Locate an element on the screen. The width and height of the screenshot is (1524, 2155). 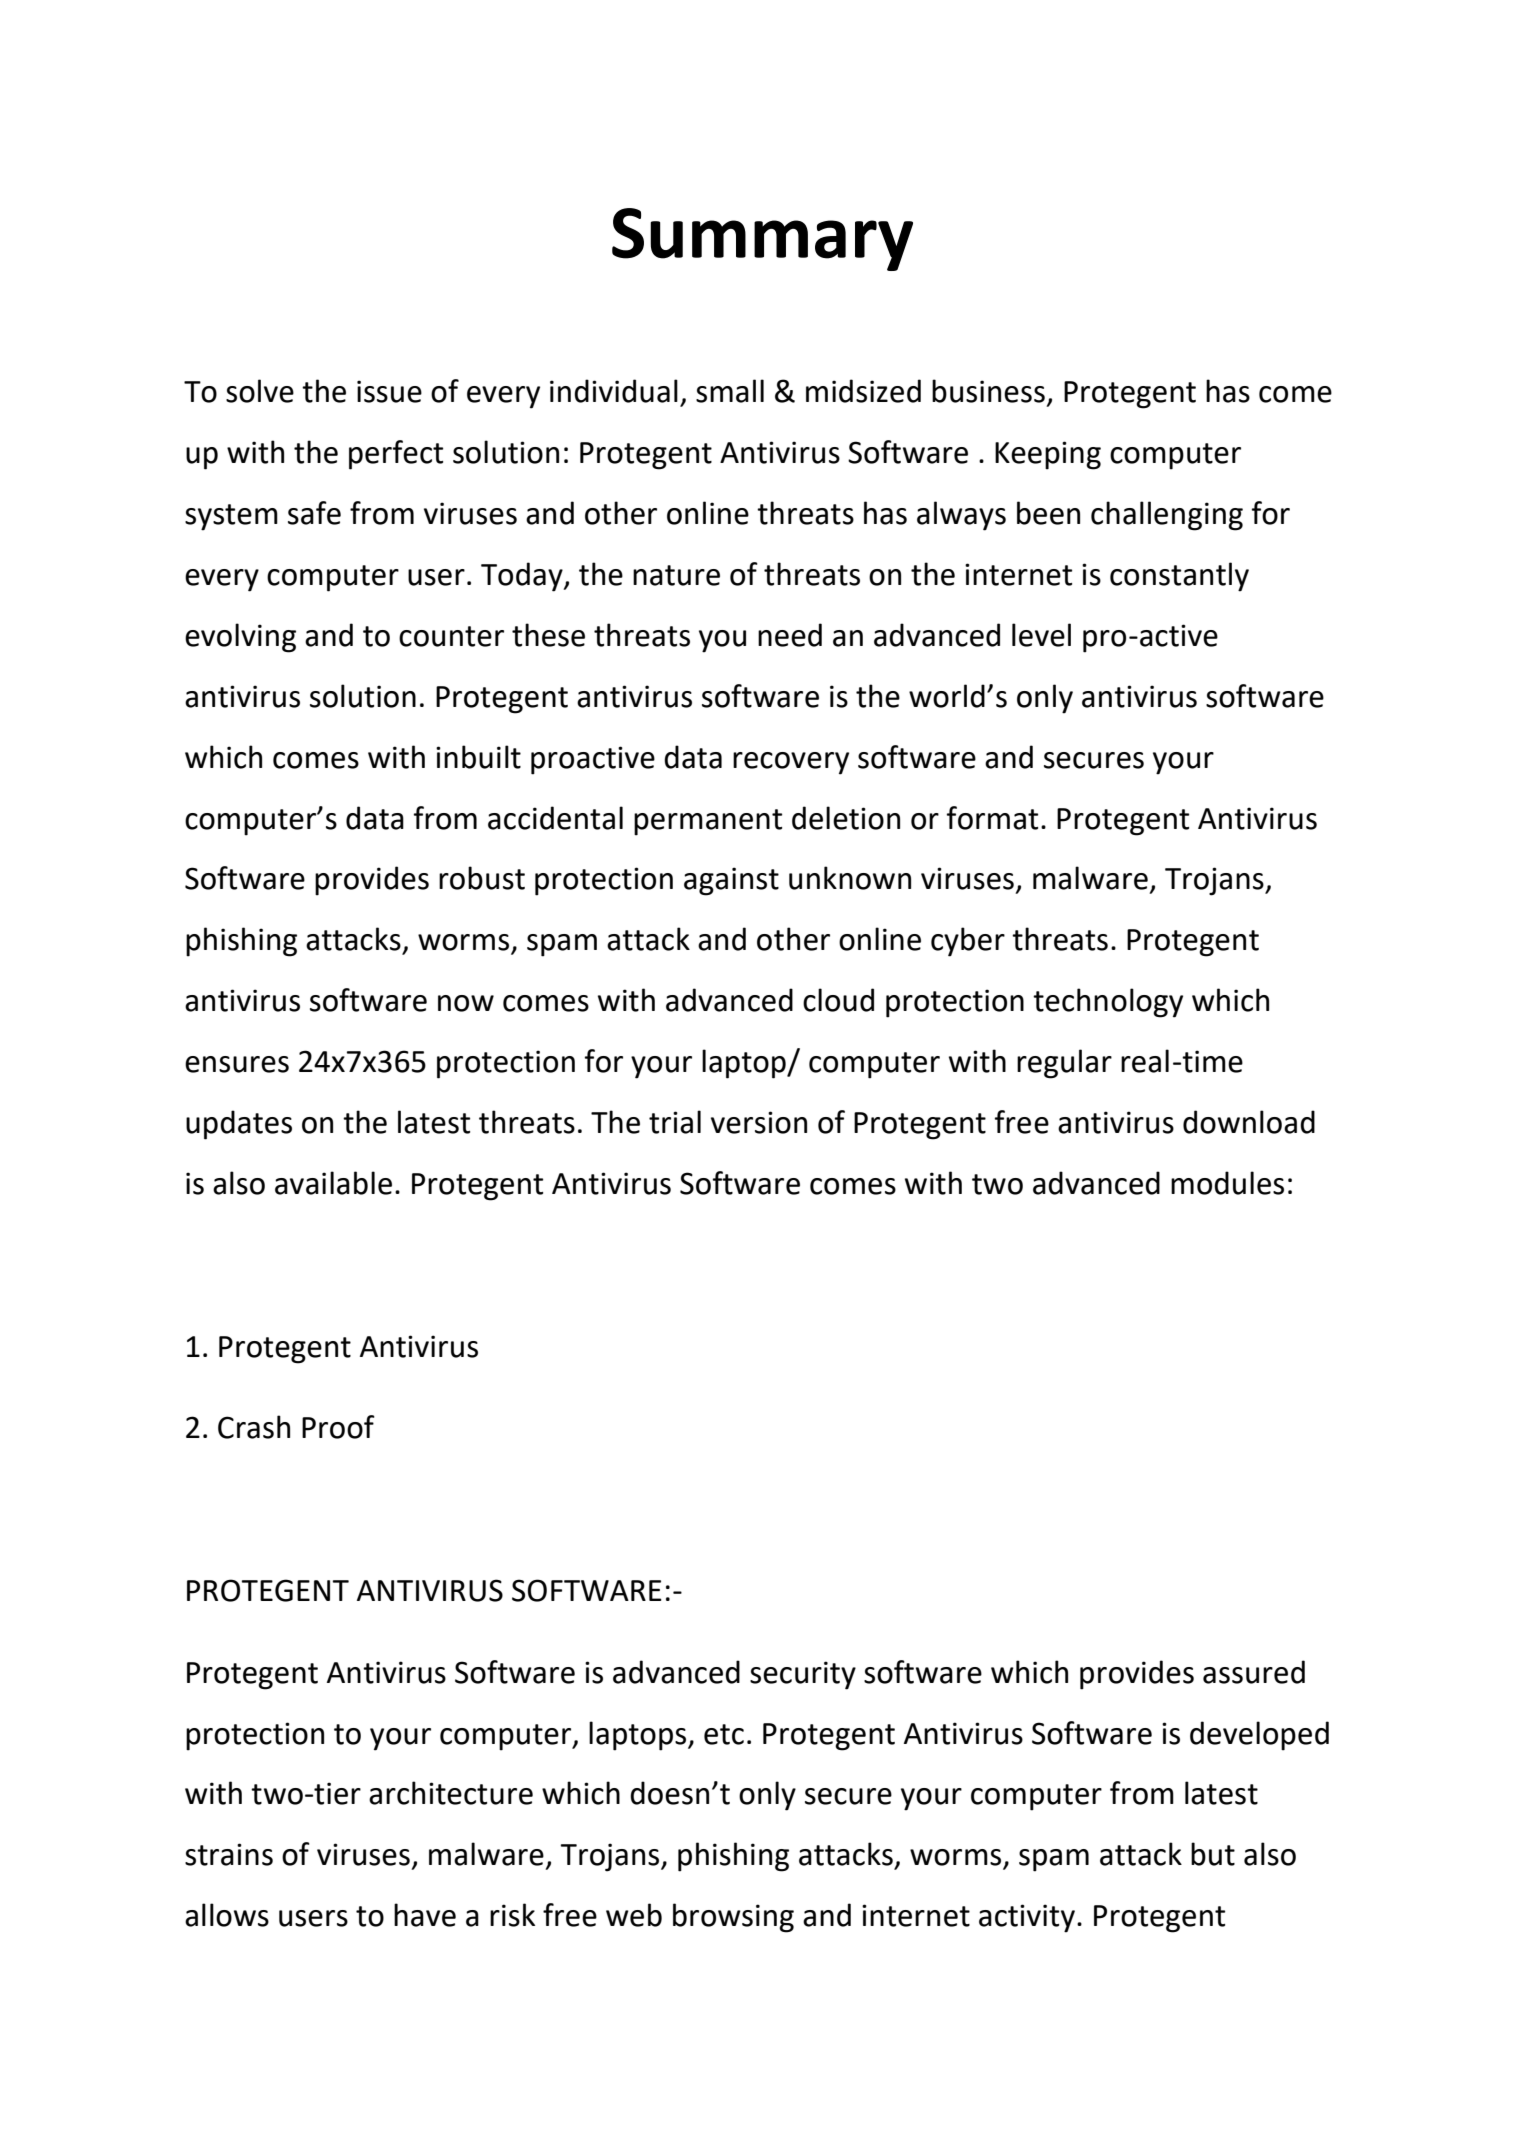
Summary is located at coordinates (762, 239).
